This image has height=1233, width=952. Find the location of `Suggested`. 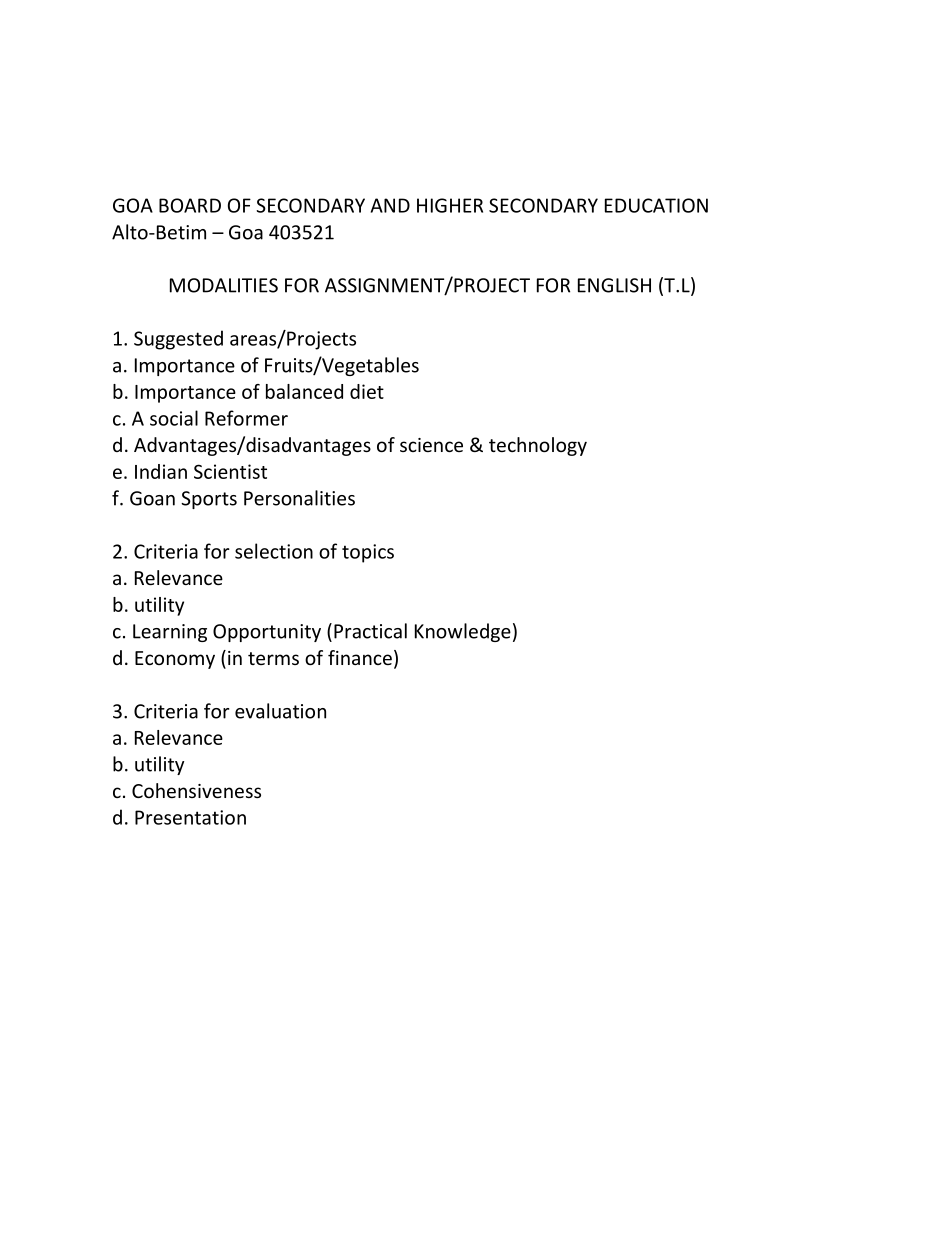

Suggested is located at coordinates (178, 340).
